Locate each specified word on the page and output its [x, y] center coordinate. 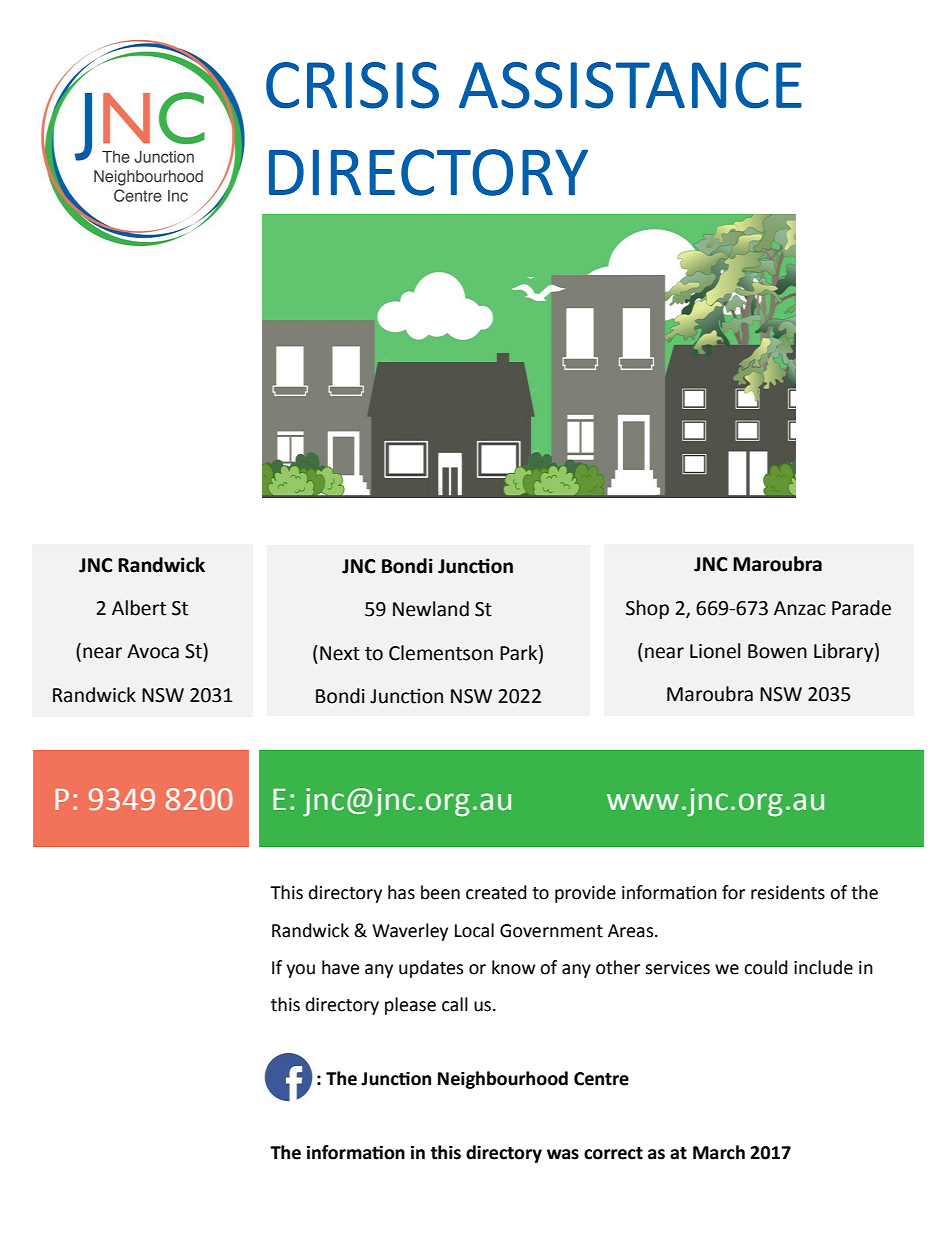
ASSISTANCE [630, 85]
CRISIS [352, 85]
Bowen [777, 651]
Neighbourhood [503, 1080]
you [300, 971]
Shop [647, 609]
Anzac [800, 608]
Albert [139, 608]
